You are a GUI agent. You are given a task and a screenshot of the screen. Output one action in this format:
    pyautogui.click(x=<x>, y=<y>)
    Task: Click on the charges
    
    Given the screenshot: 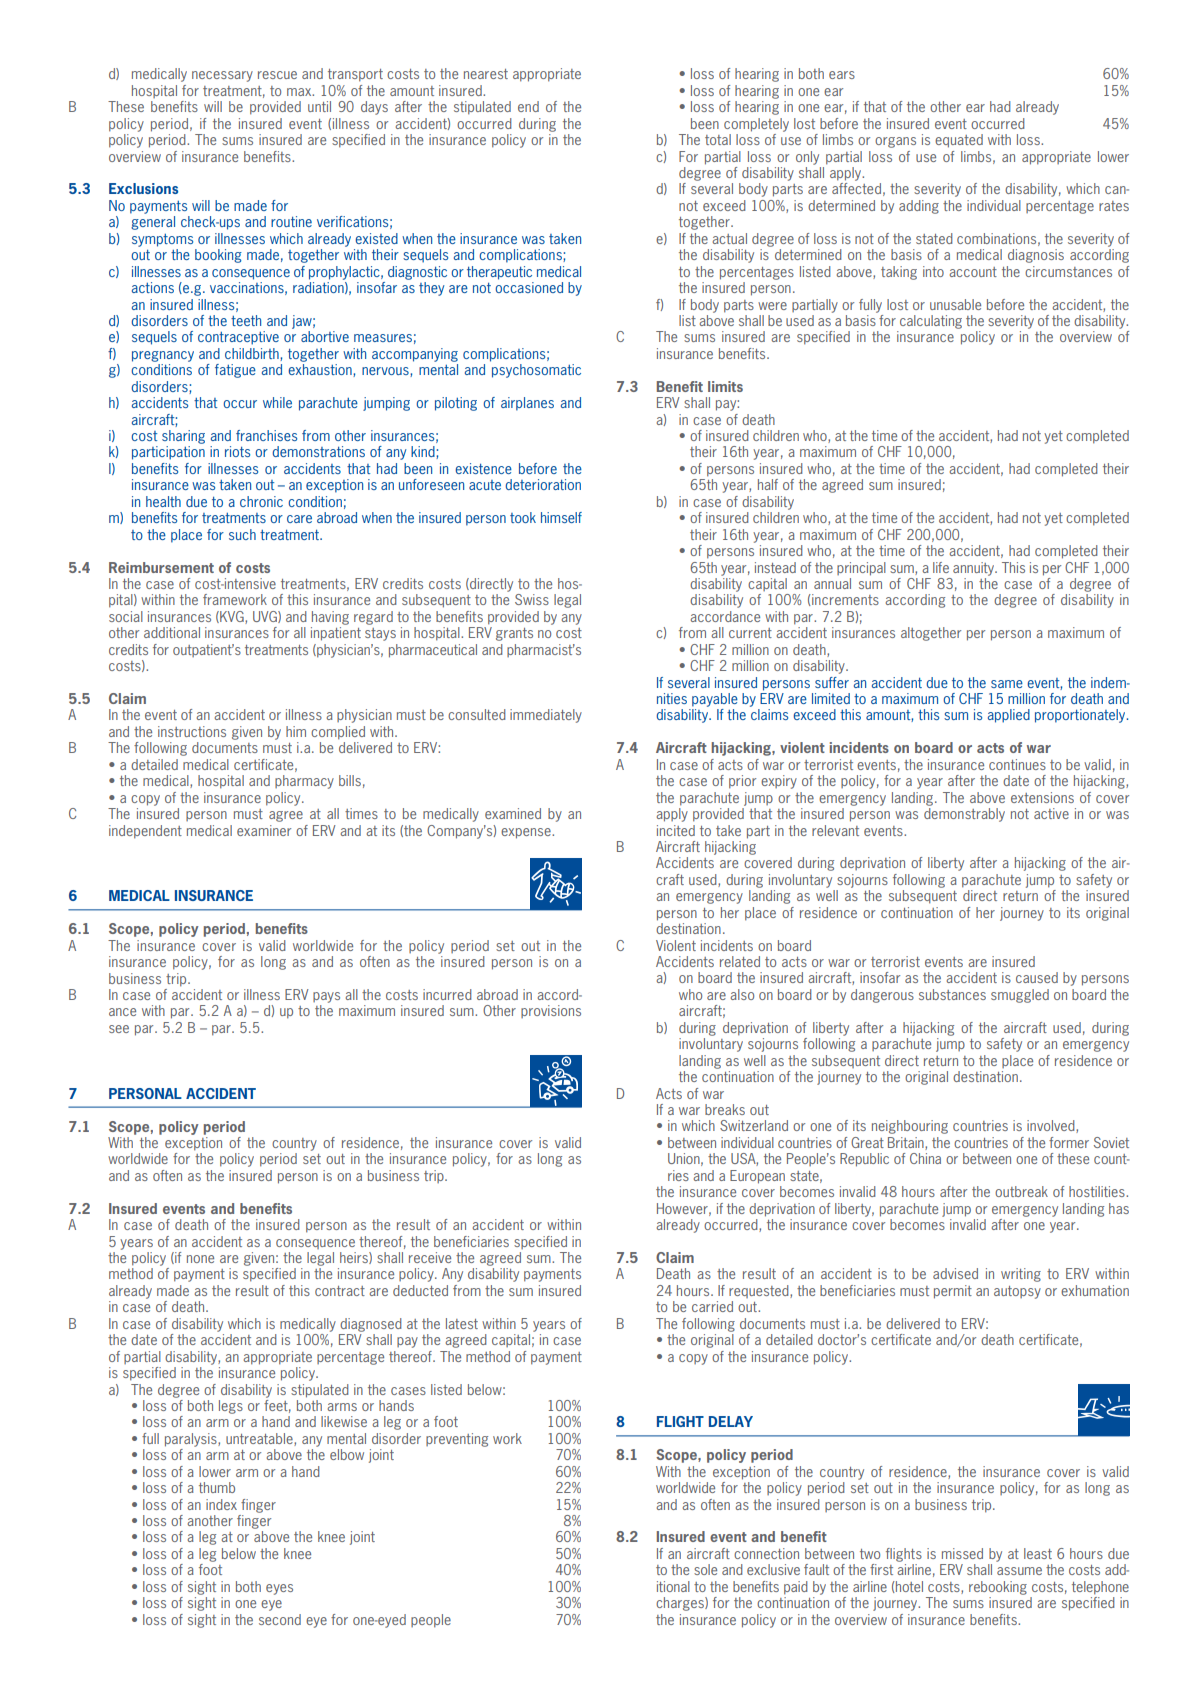 What is the action you would take?
    pyautogui.click(x=681, y=1604)
